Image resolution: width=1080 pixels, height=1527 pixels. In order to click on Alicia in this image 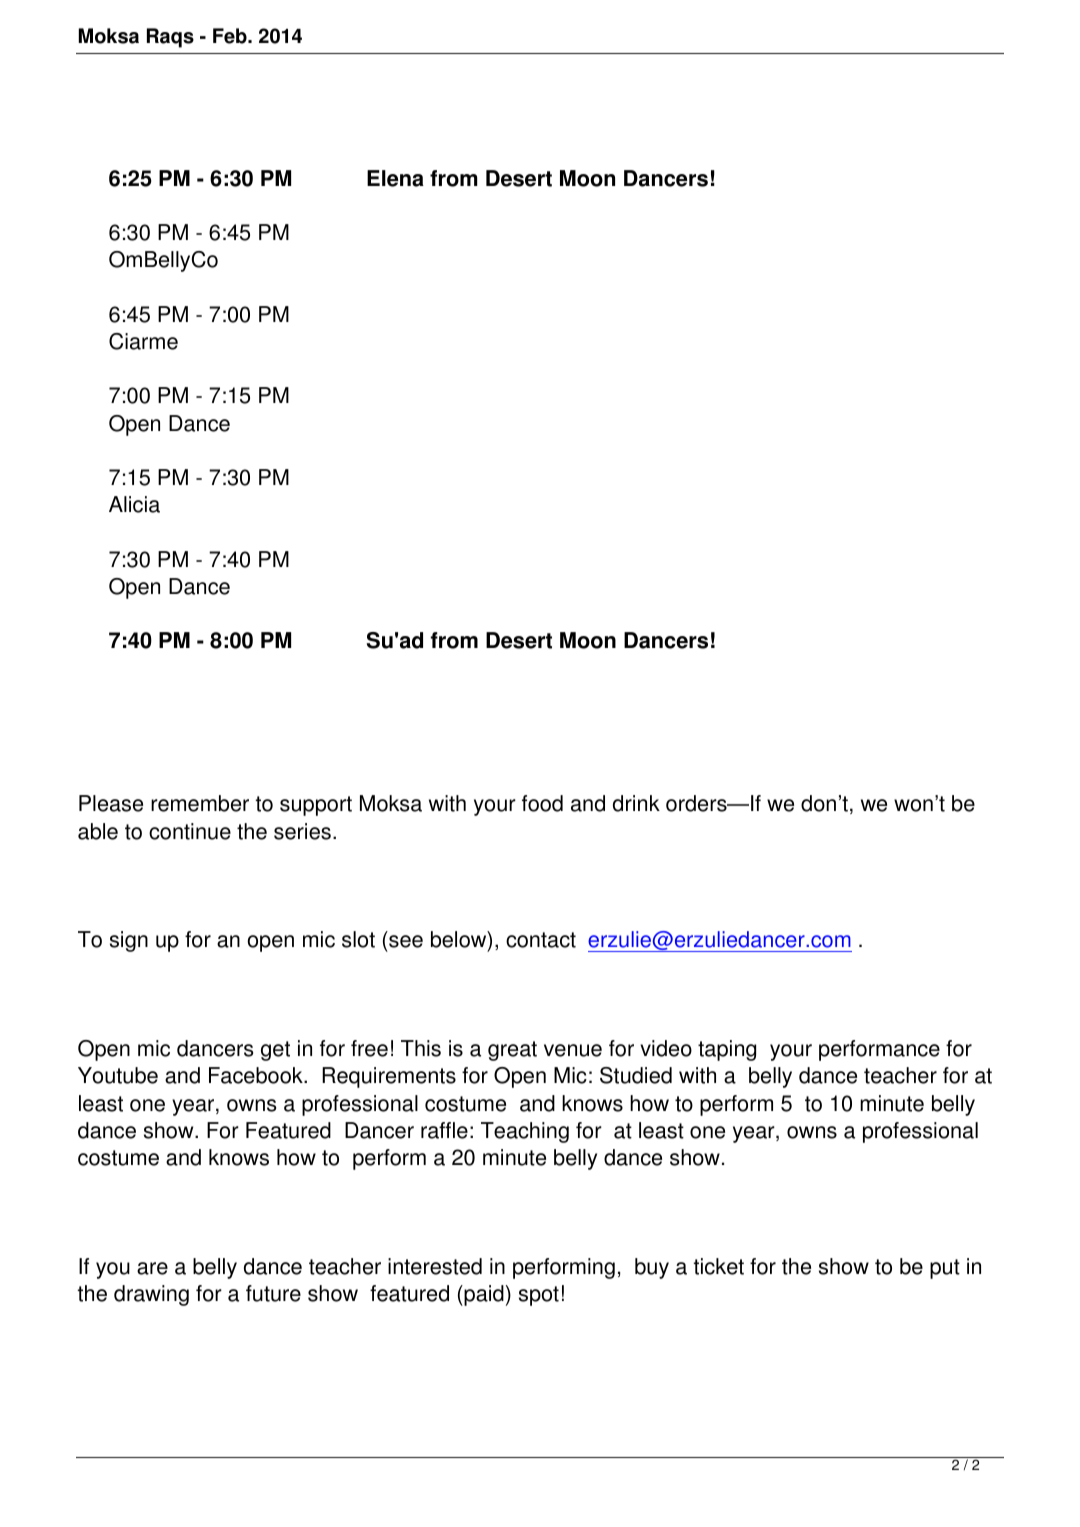, I will do `click(134, 504)`.
